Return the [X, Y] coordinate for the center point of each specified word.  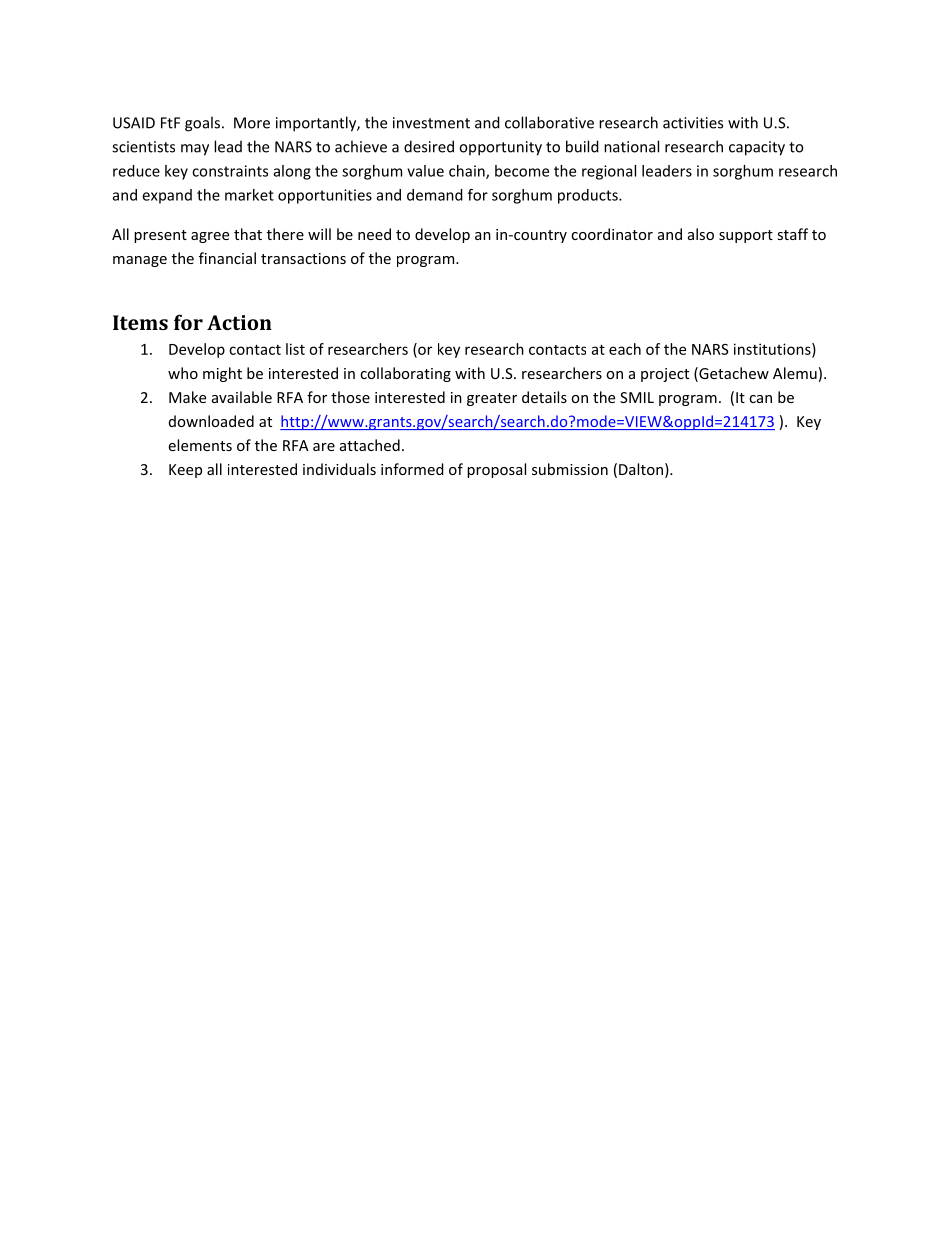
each [625, 349]
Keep [185, 471]
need [374, 234]
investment [431, 123]
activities [693, 123]
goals [202, 124]
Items [140, 322]
